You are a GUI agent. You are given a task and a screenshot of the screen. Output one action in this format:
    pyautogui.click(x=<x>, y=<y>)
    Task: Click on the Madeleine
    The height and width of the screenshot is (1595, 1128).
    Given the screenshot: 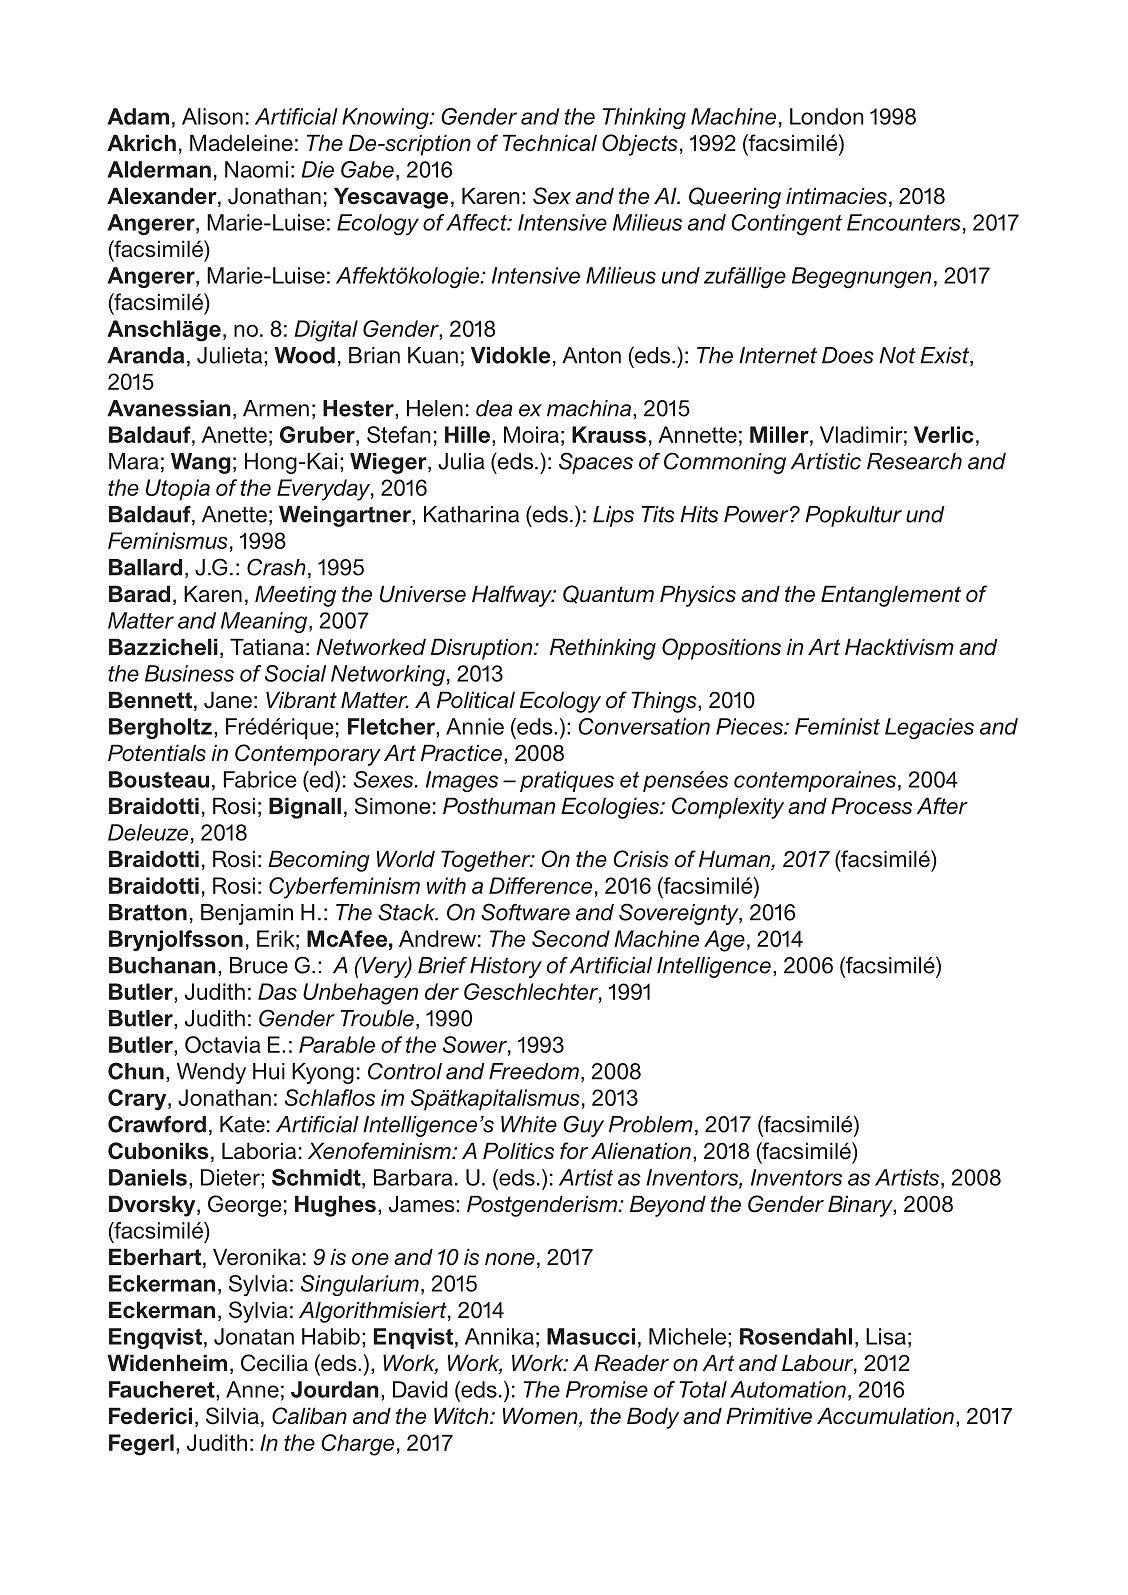 What is the action you would take?
    pyautogui.click(x=241, y=143)
